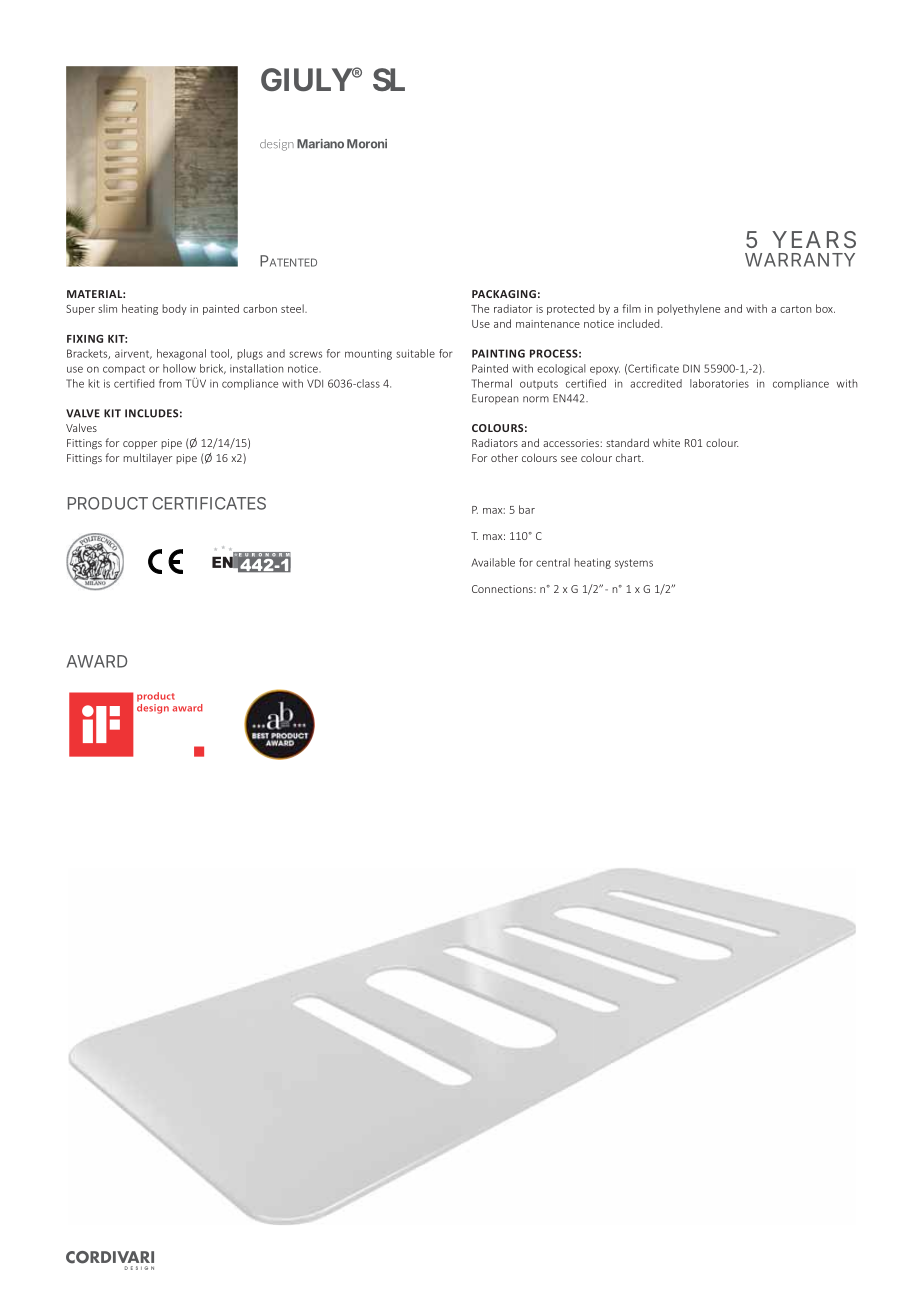  I want to click on chart, so click(629, 458).
